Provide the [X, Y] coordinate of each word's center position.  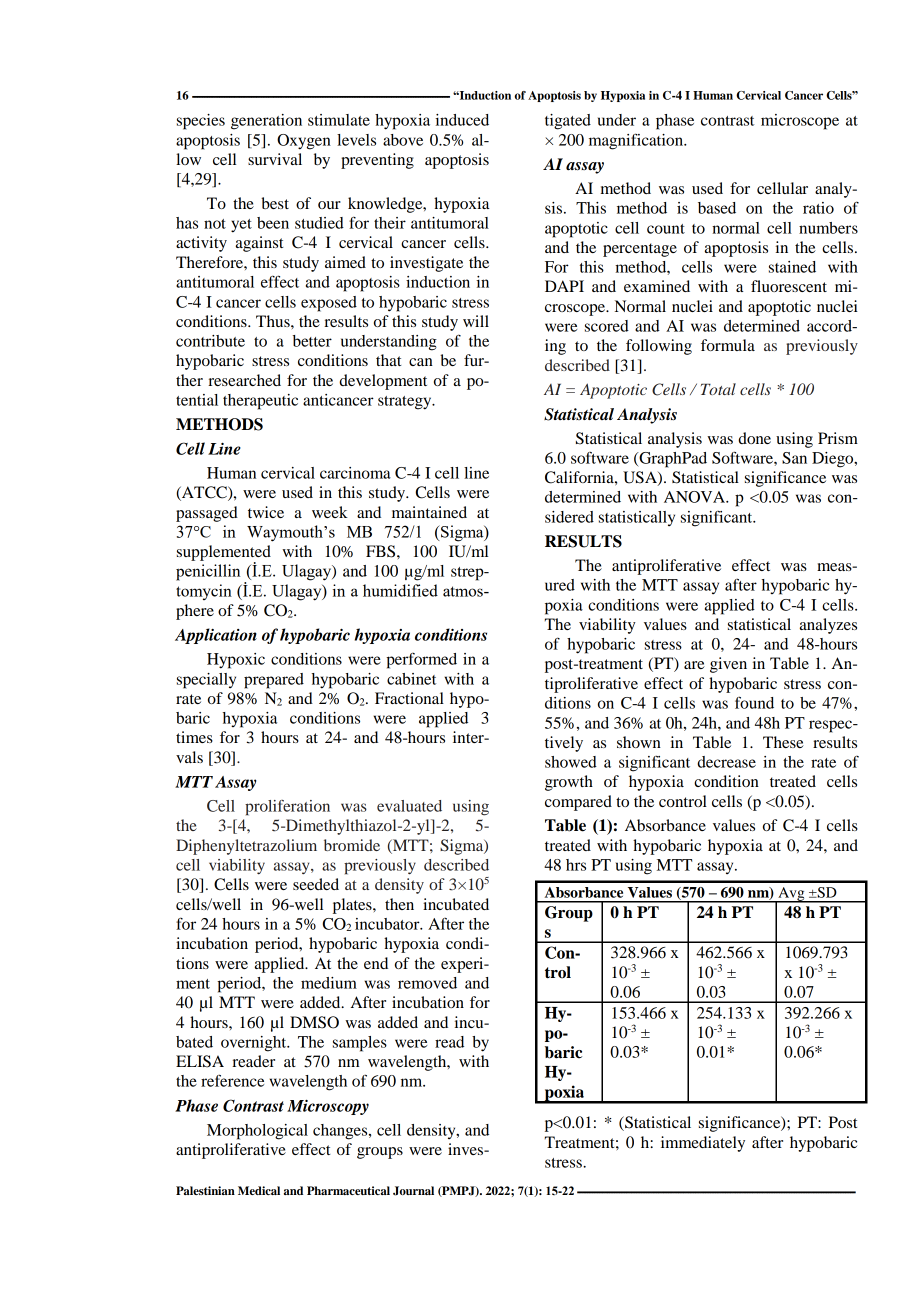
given [728, 665]
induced [462, 120]
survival [275, 159]
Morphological [257, 1132]
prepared [274, 681]
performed [421, 661]
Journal [413, 1191]
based [717, 208]
